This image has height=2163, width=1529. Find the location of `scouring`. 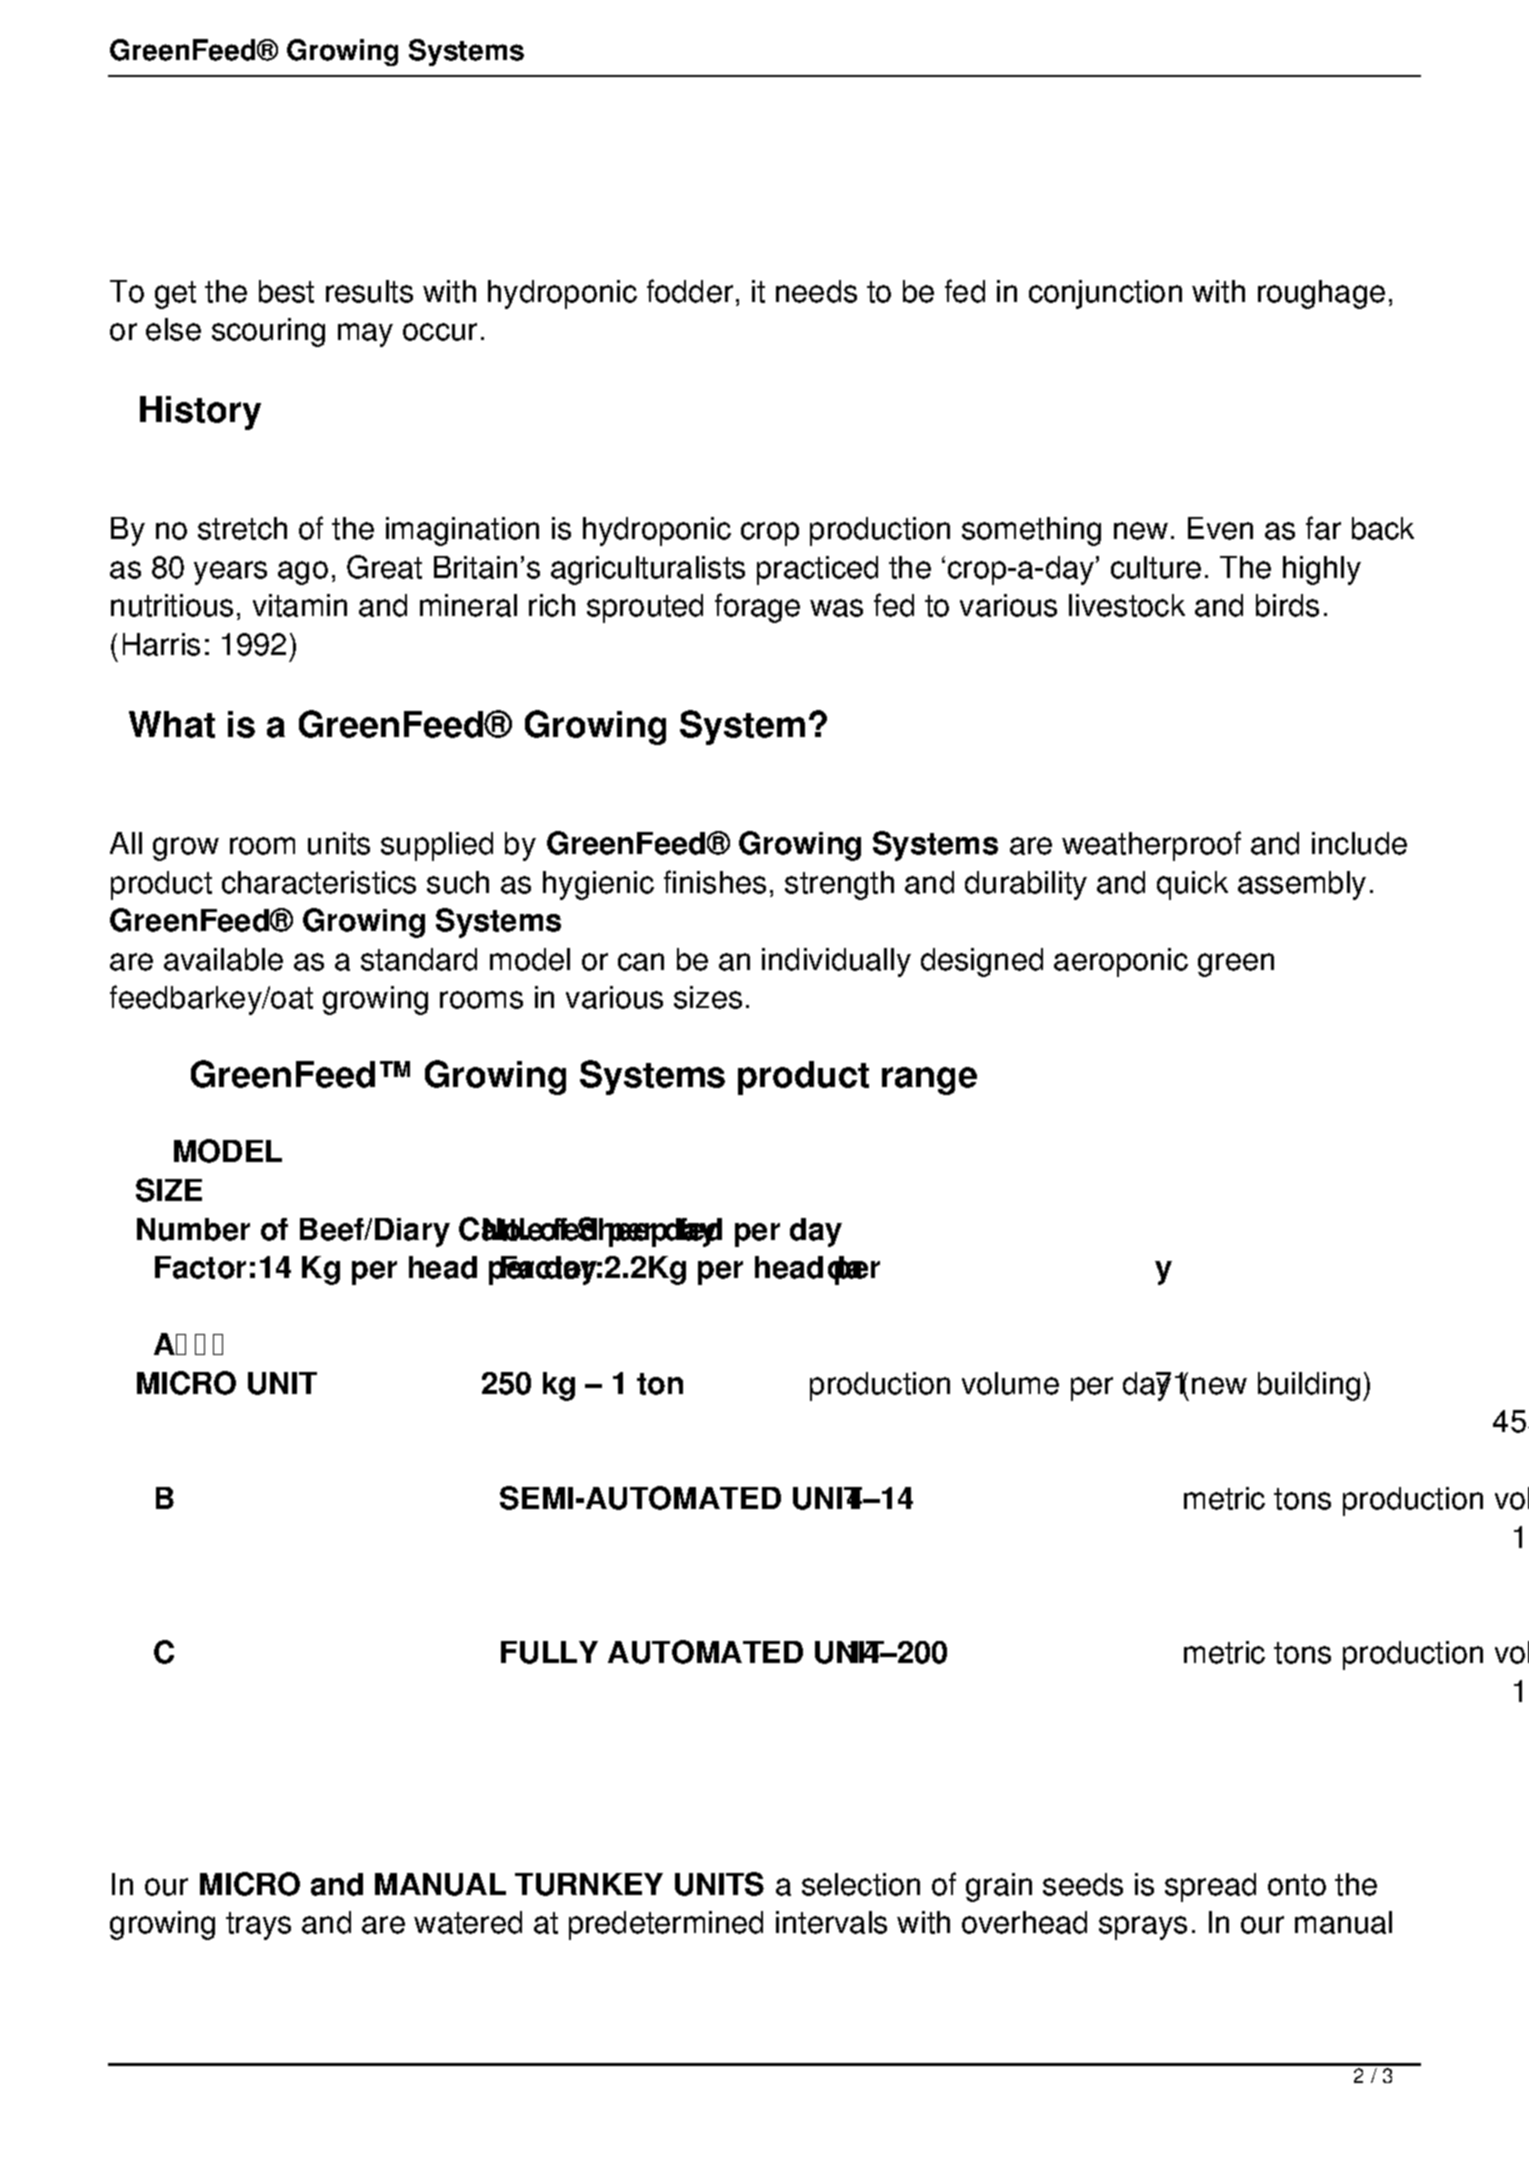

scouring is located at coordinates (268, 332).
